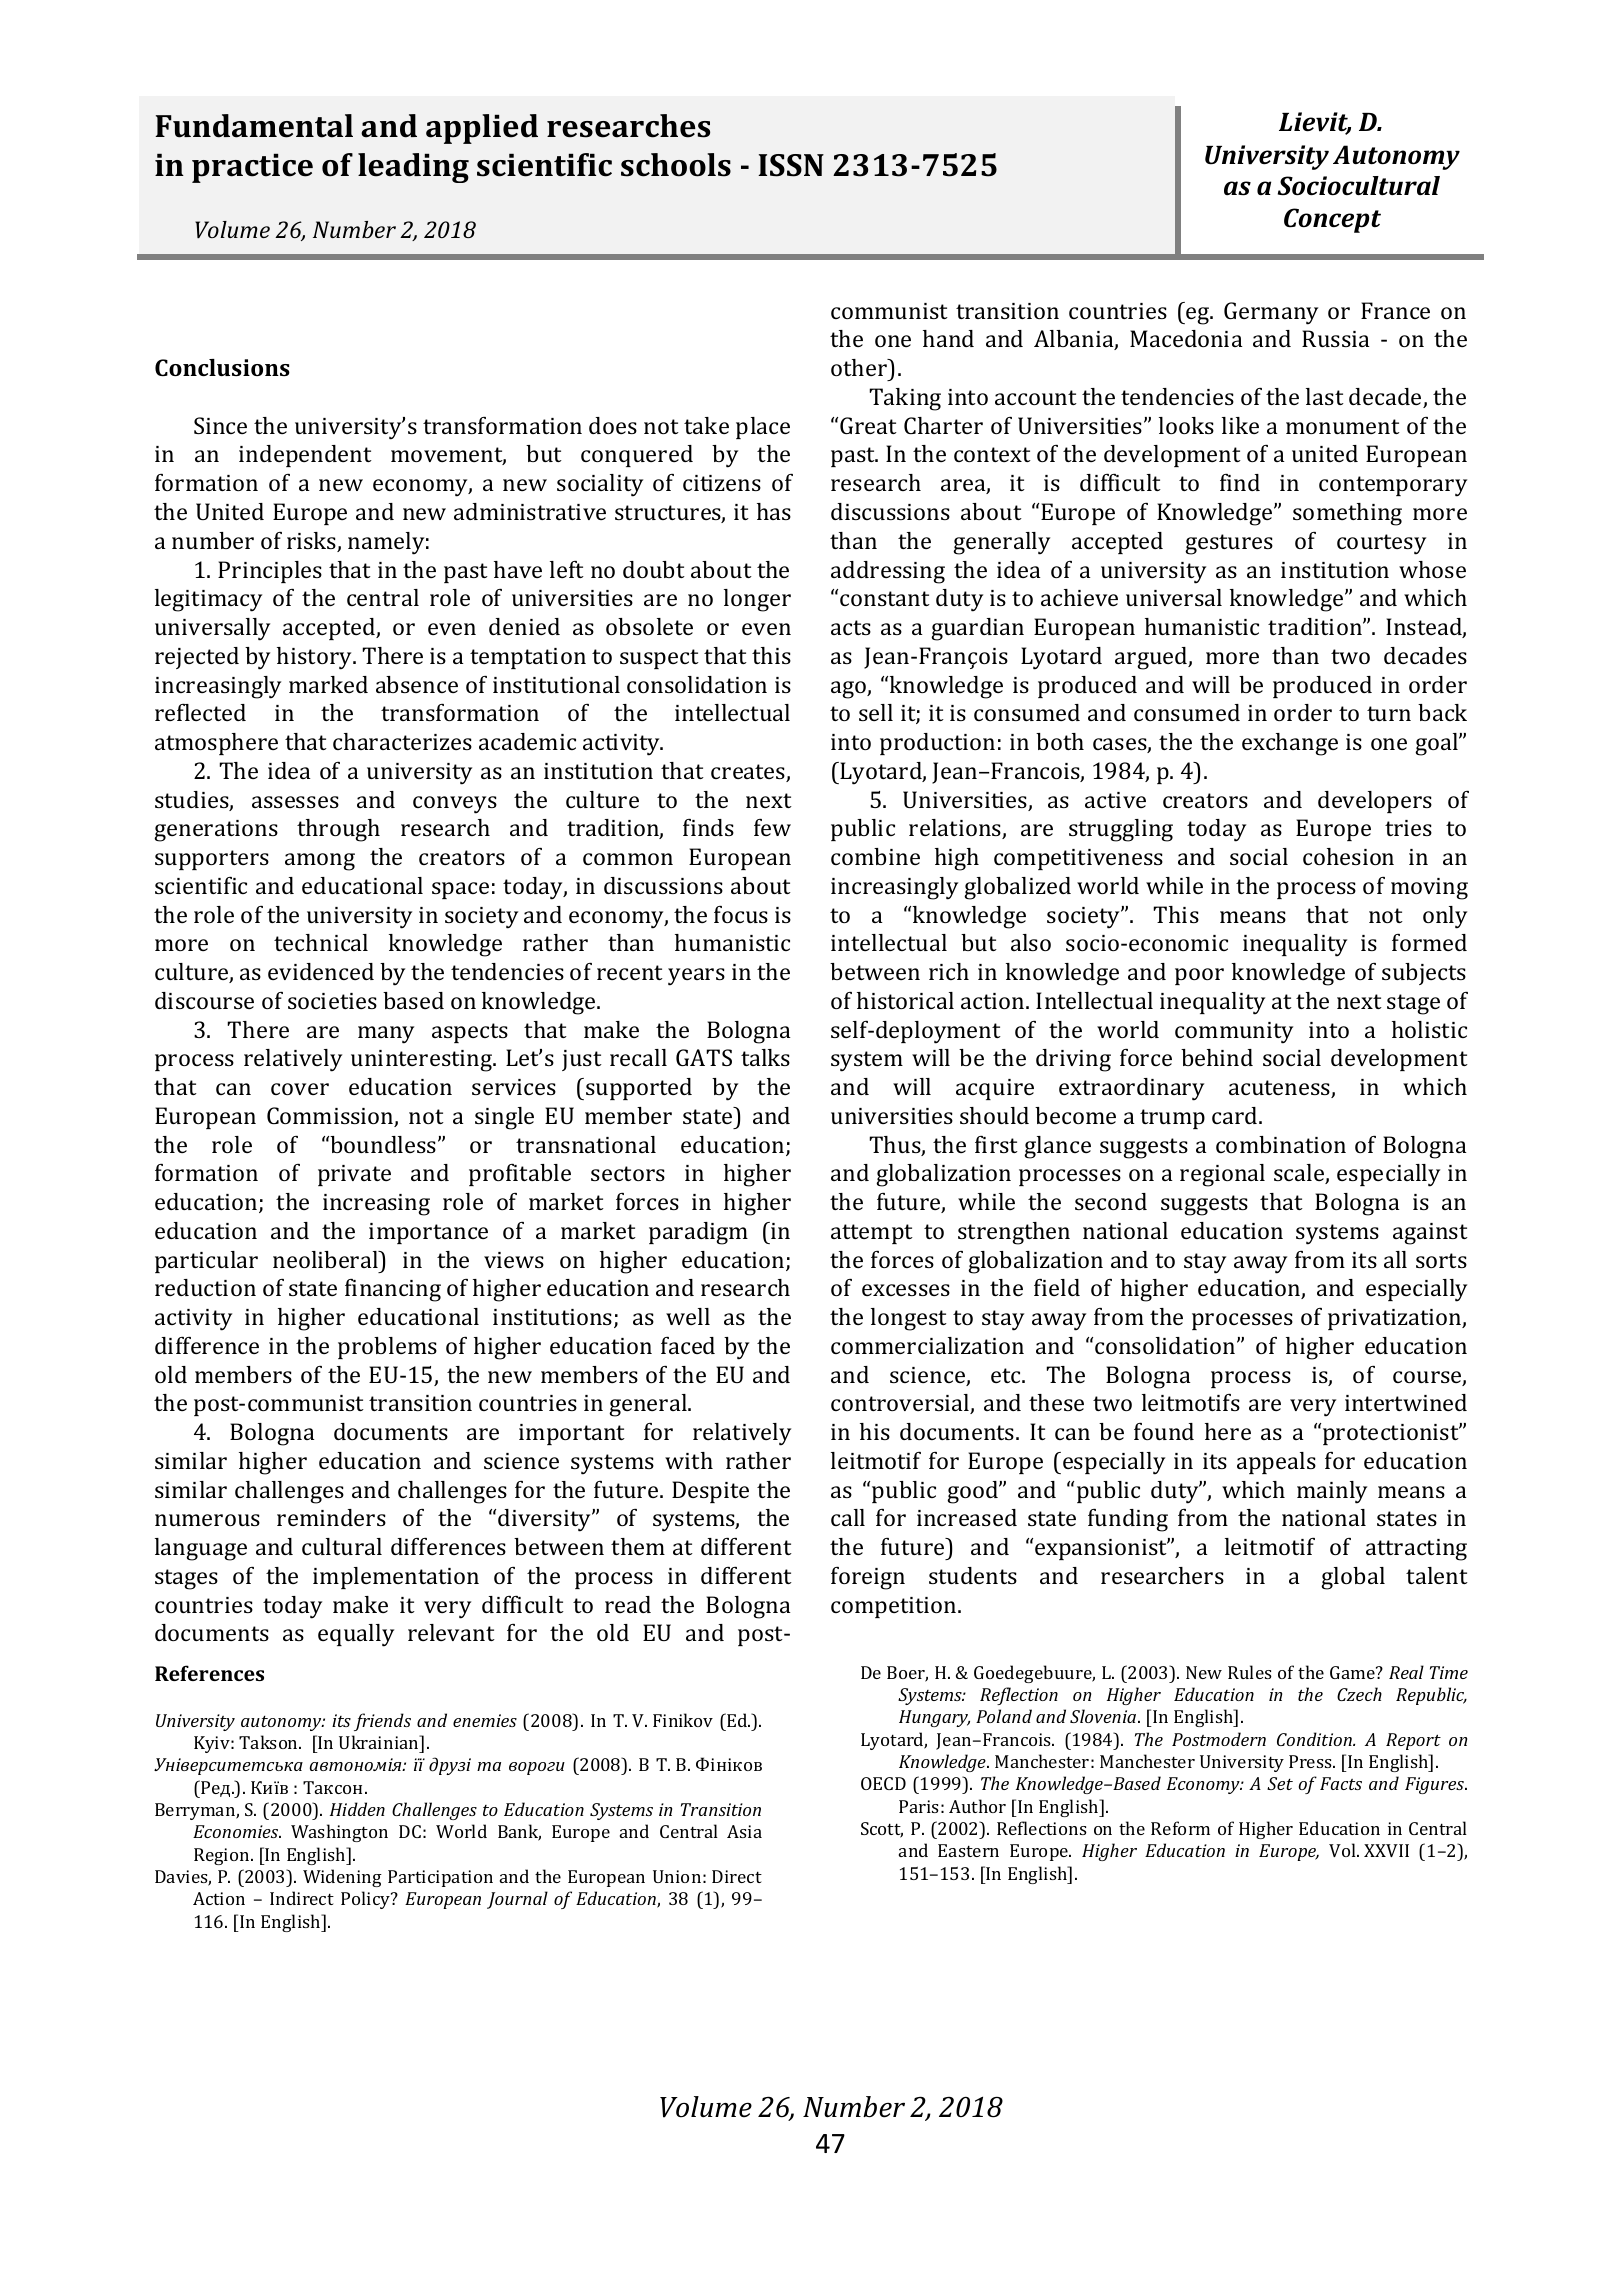  What do you see at coordinates (413, 168) in the screenshot?
I see `leading` at bounding box center [413, 168].
